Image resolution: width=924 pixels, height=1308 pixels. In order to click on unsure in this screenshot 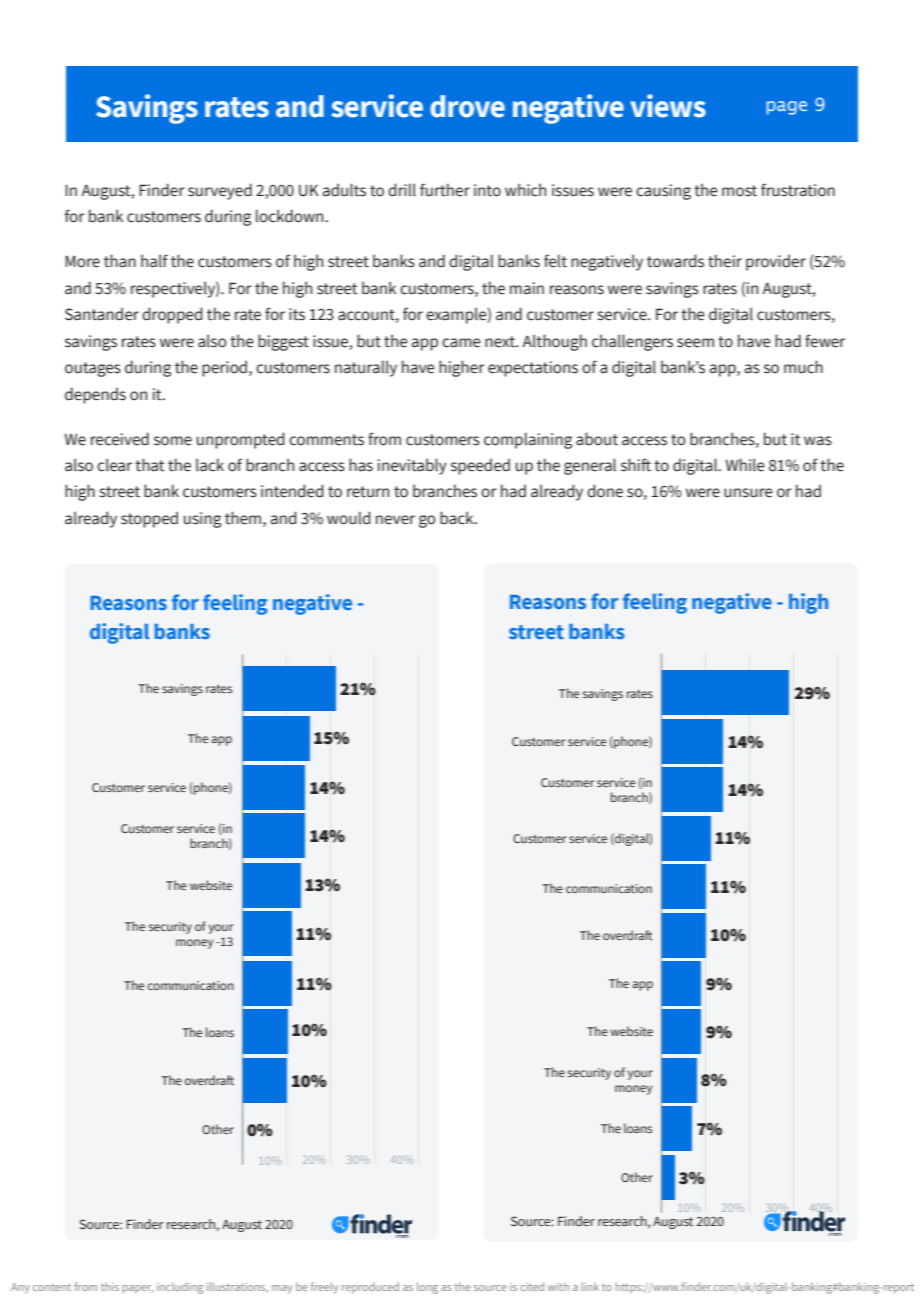, I will do `click(748, 493)`.
